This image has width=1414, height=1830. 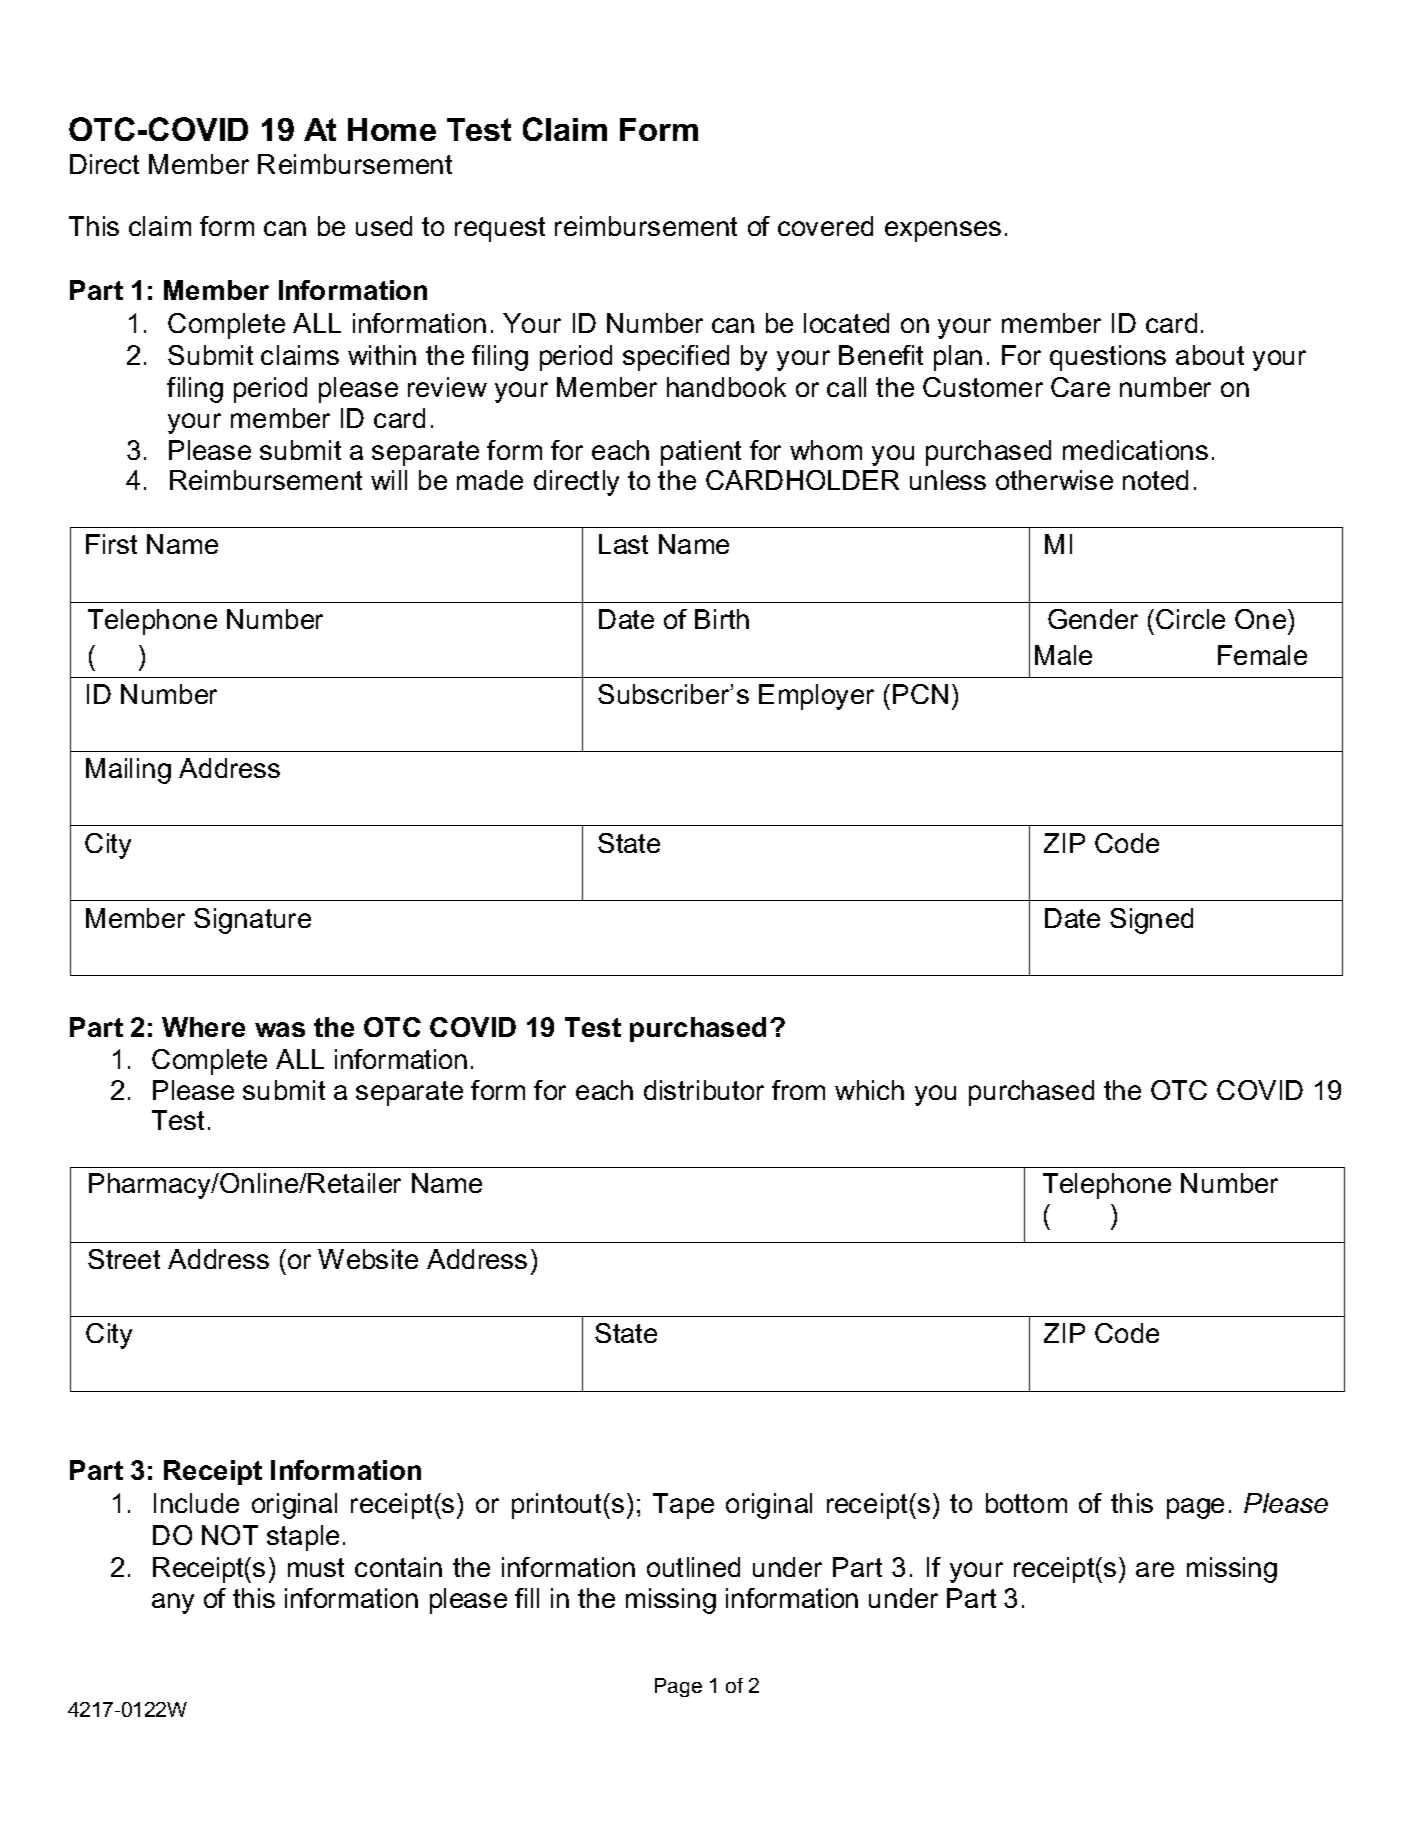 What do you see at coordinates (1026, 1503) in the image?
I see `bottom` at bounding box center [1026, 1503].
